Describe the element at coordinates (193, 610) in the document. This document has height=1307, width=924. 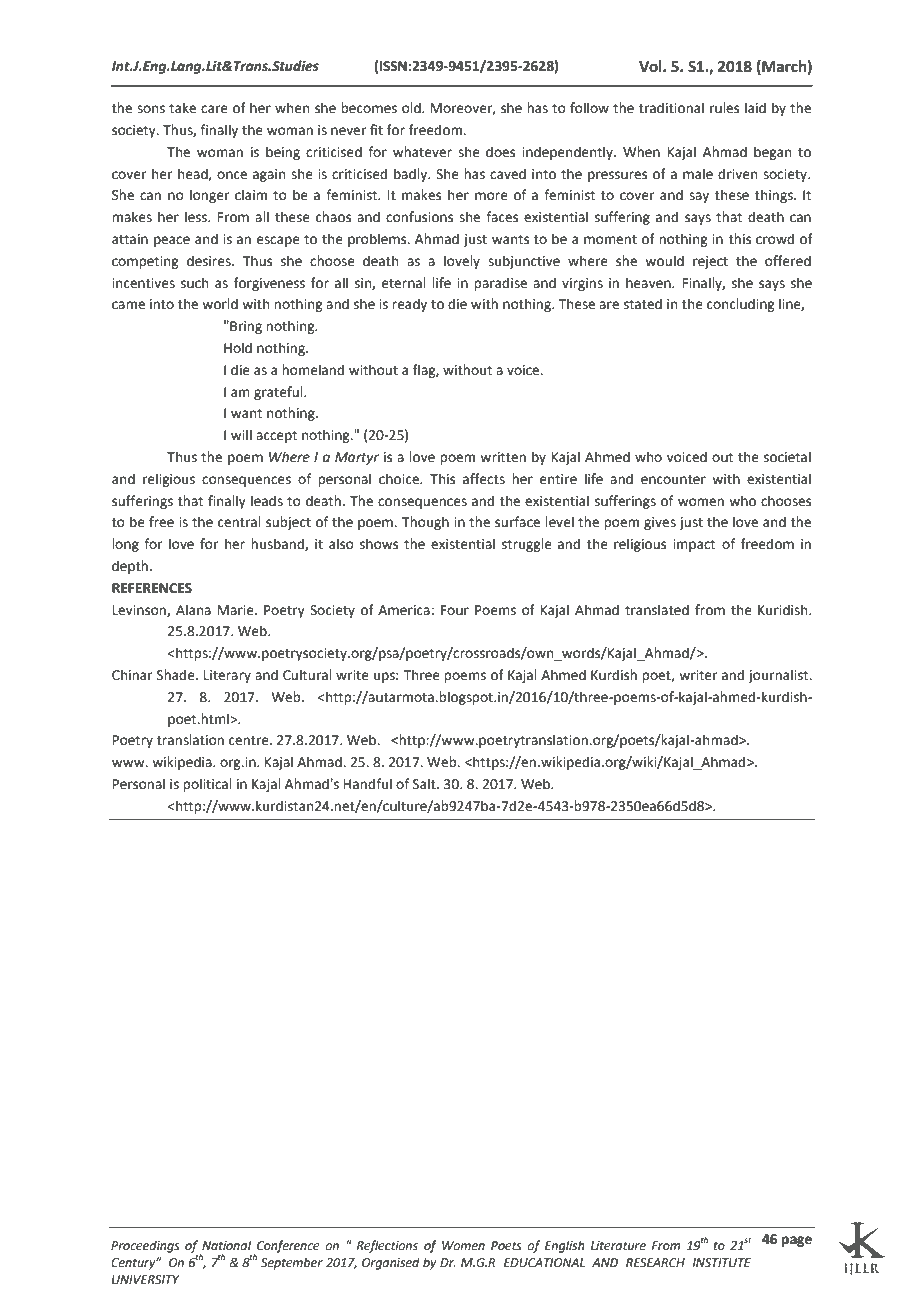
I see `Alana` at that location.
